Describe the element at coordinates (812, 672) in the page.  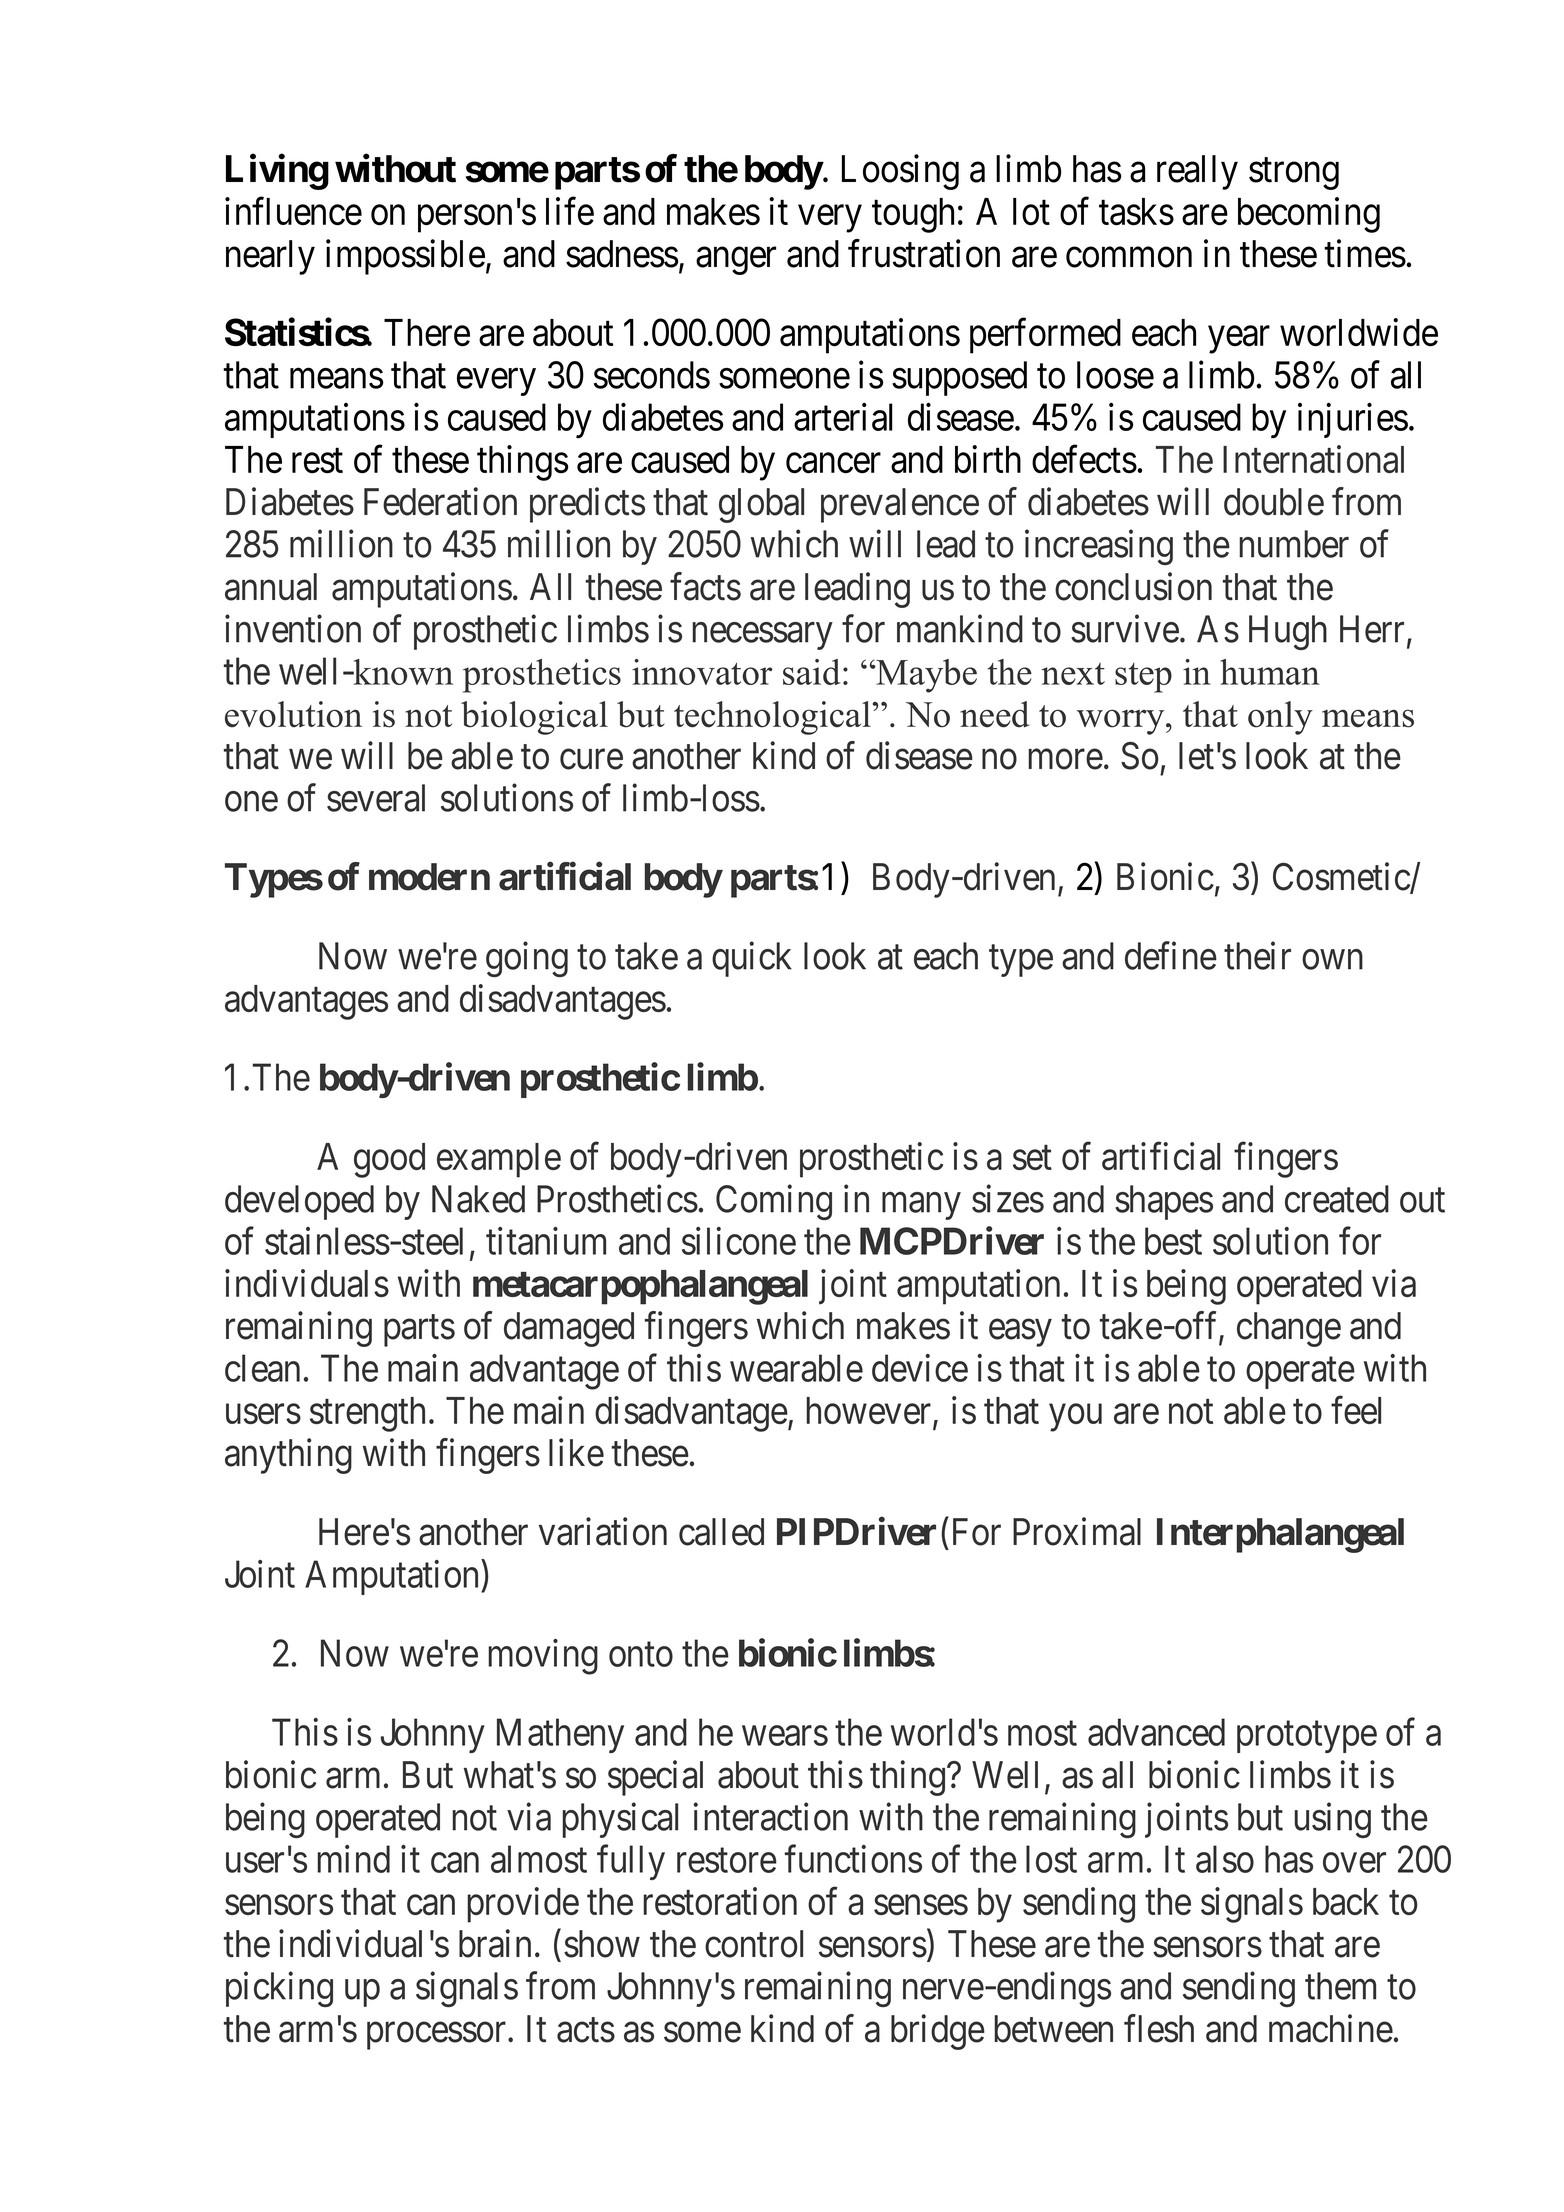
I see `said` at that location.
